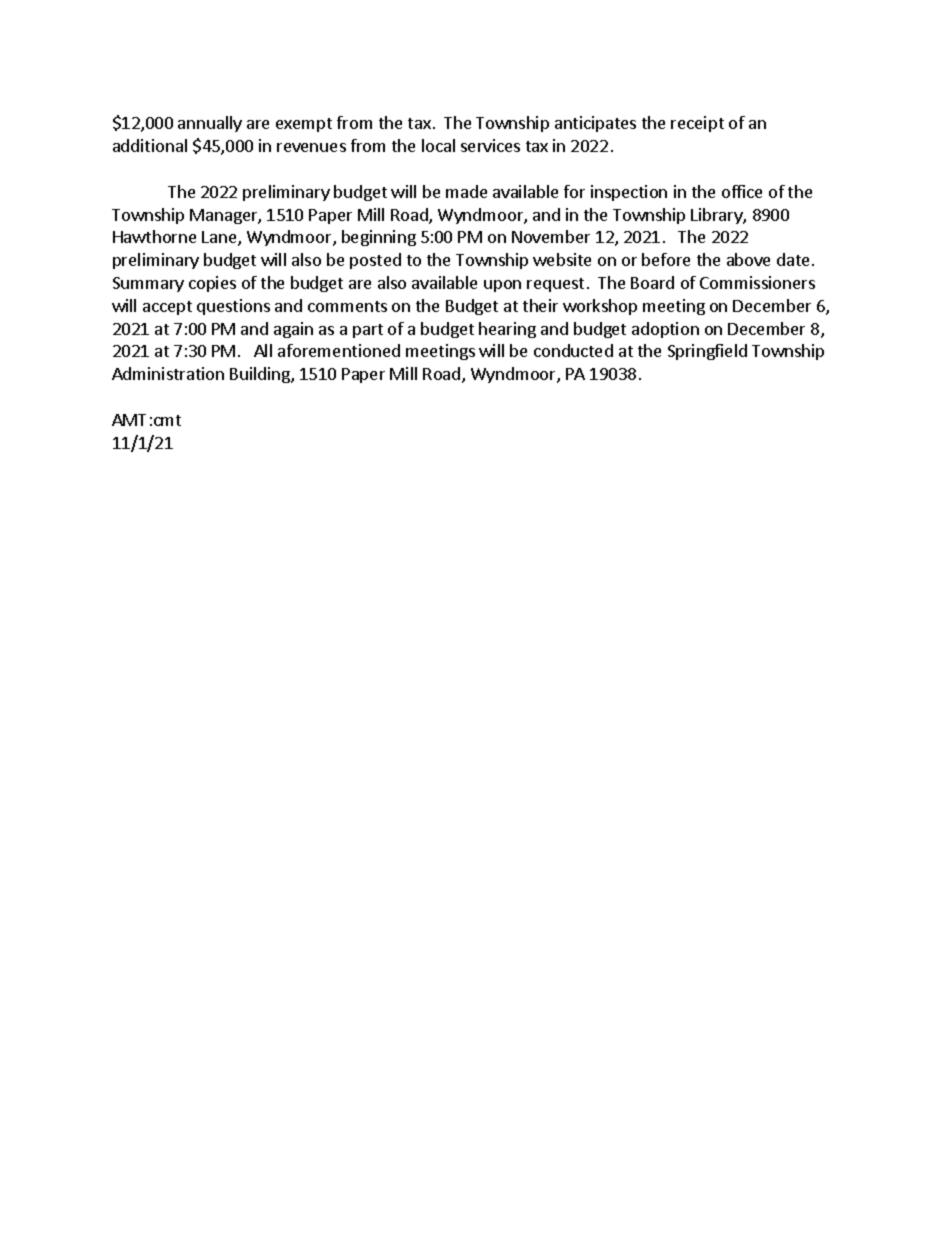 The height and width of the image is (1233, 952). What do you see at coordinates (220, 238) in the image?
I see `Lane` at bounding box center [220, 238].
